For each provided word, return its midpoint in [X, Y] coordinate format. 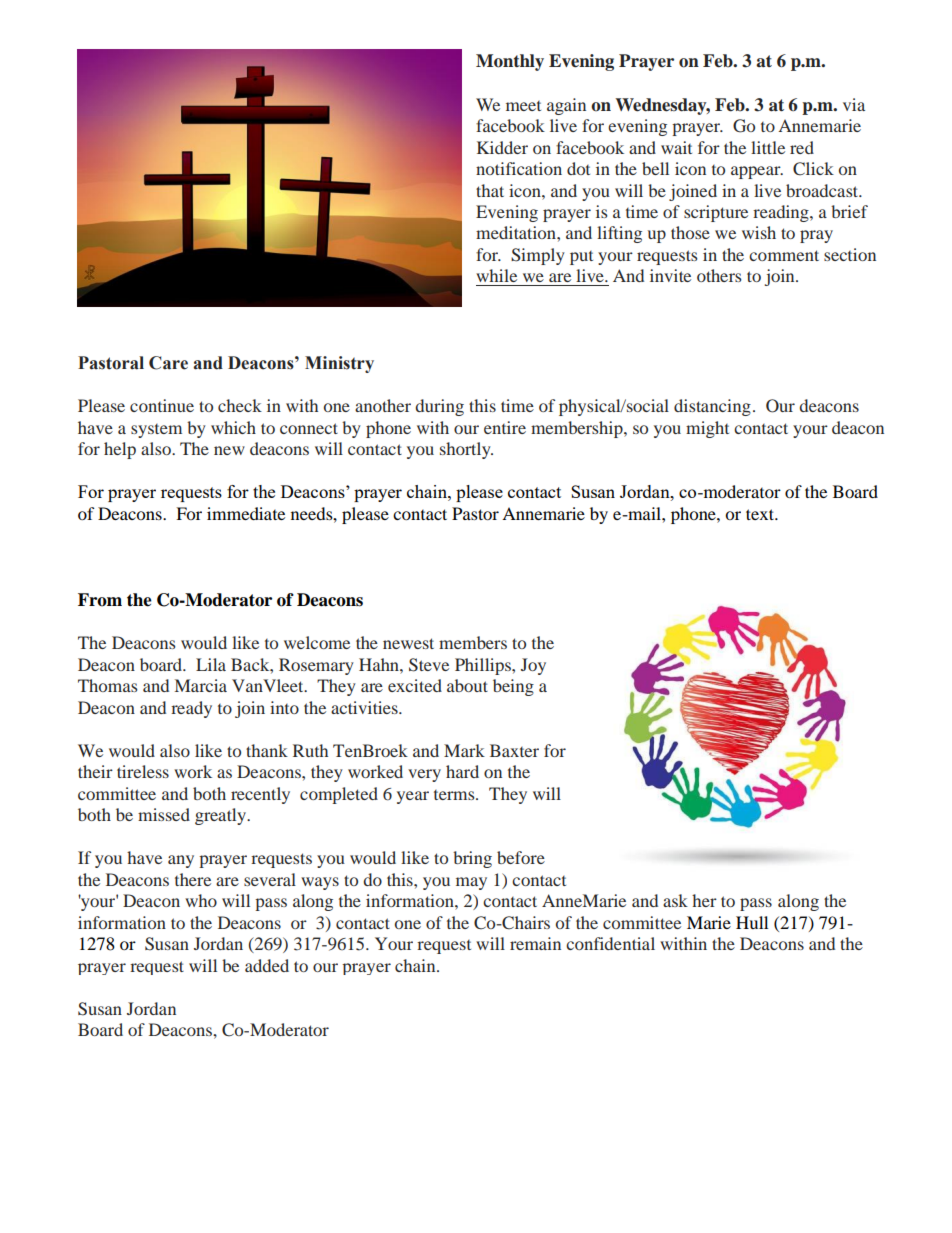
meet [523, 106]
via [854, 104]
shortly [466, 450]
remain [535, 943]
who [201, 900]
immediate [246, 513]
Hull [752, 922]
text [761, 514]
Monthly [510, 62]
